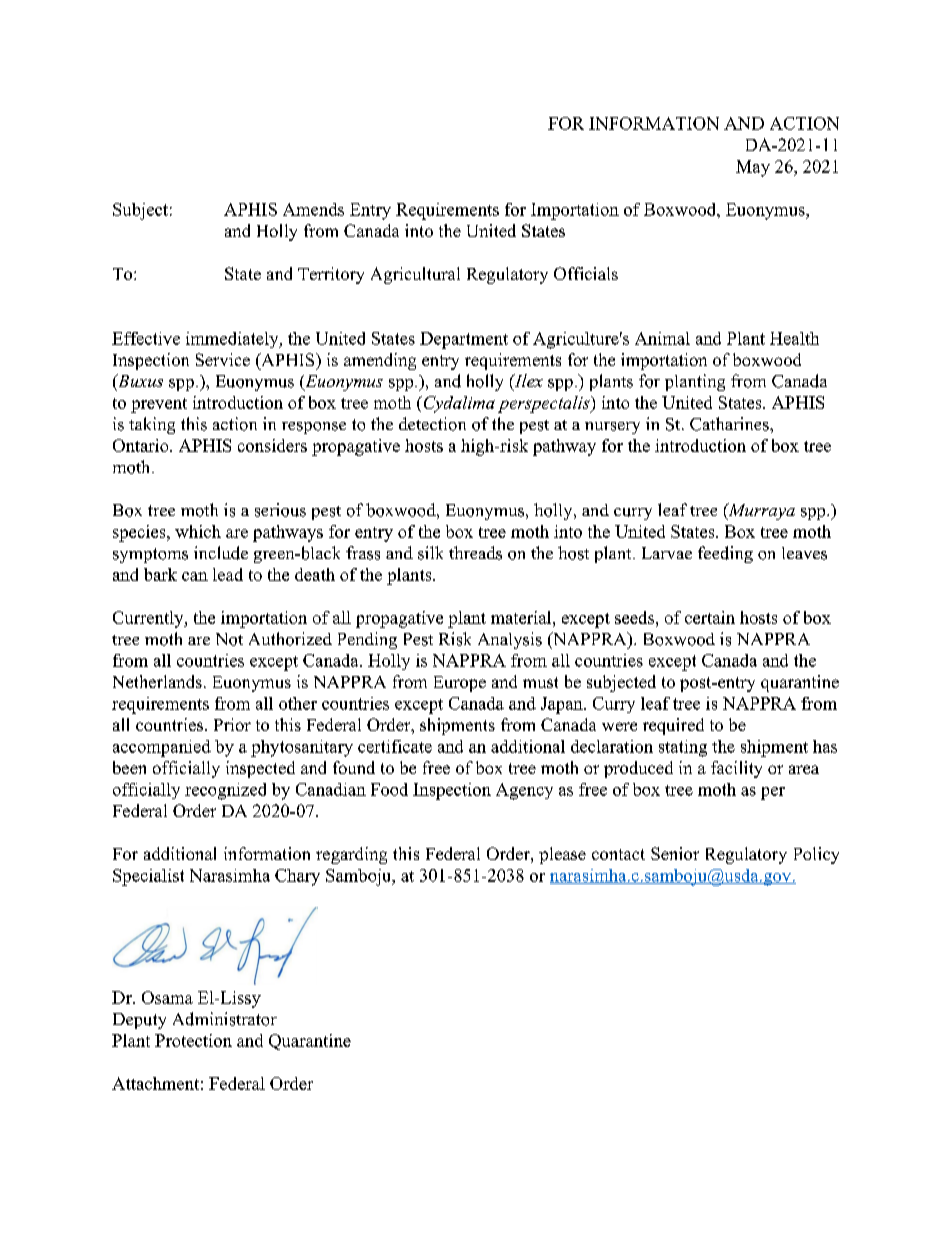 The width and height of the screenshot is (952, 1233). Describe the element at coordinates (562, 855) in the screenshot. I see `please` at that location.
